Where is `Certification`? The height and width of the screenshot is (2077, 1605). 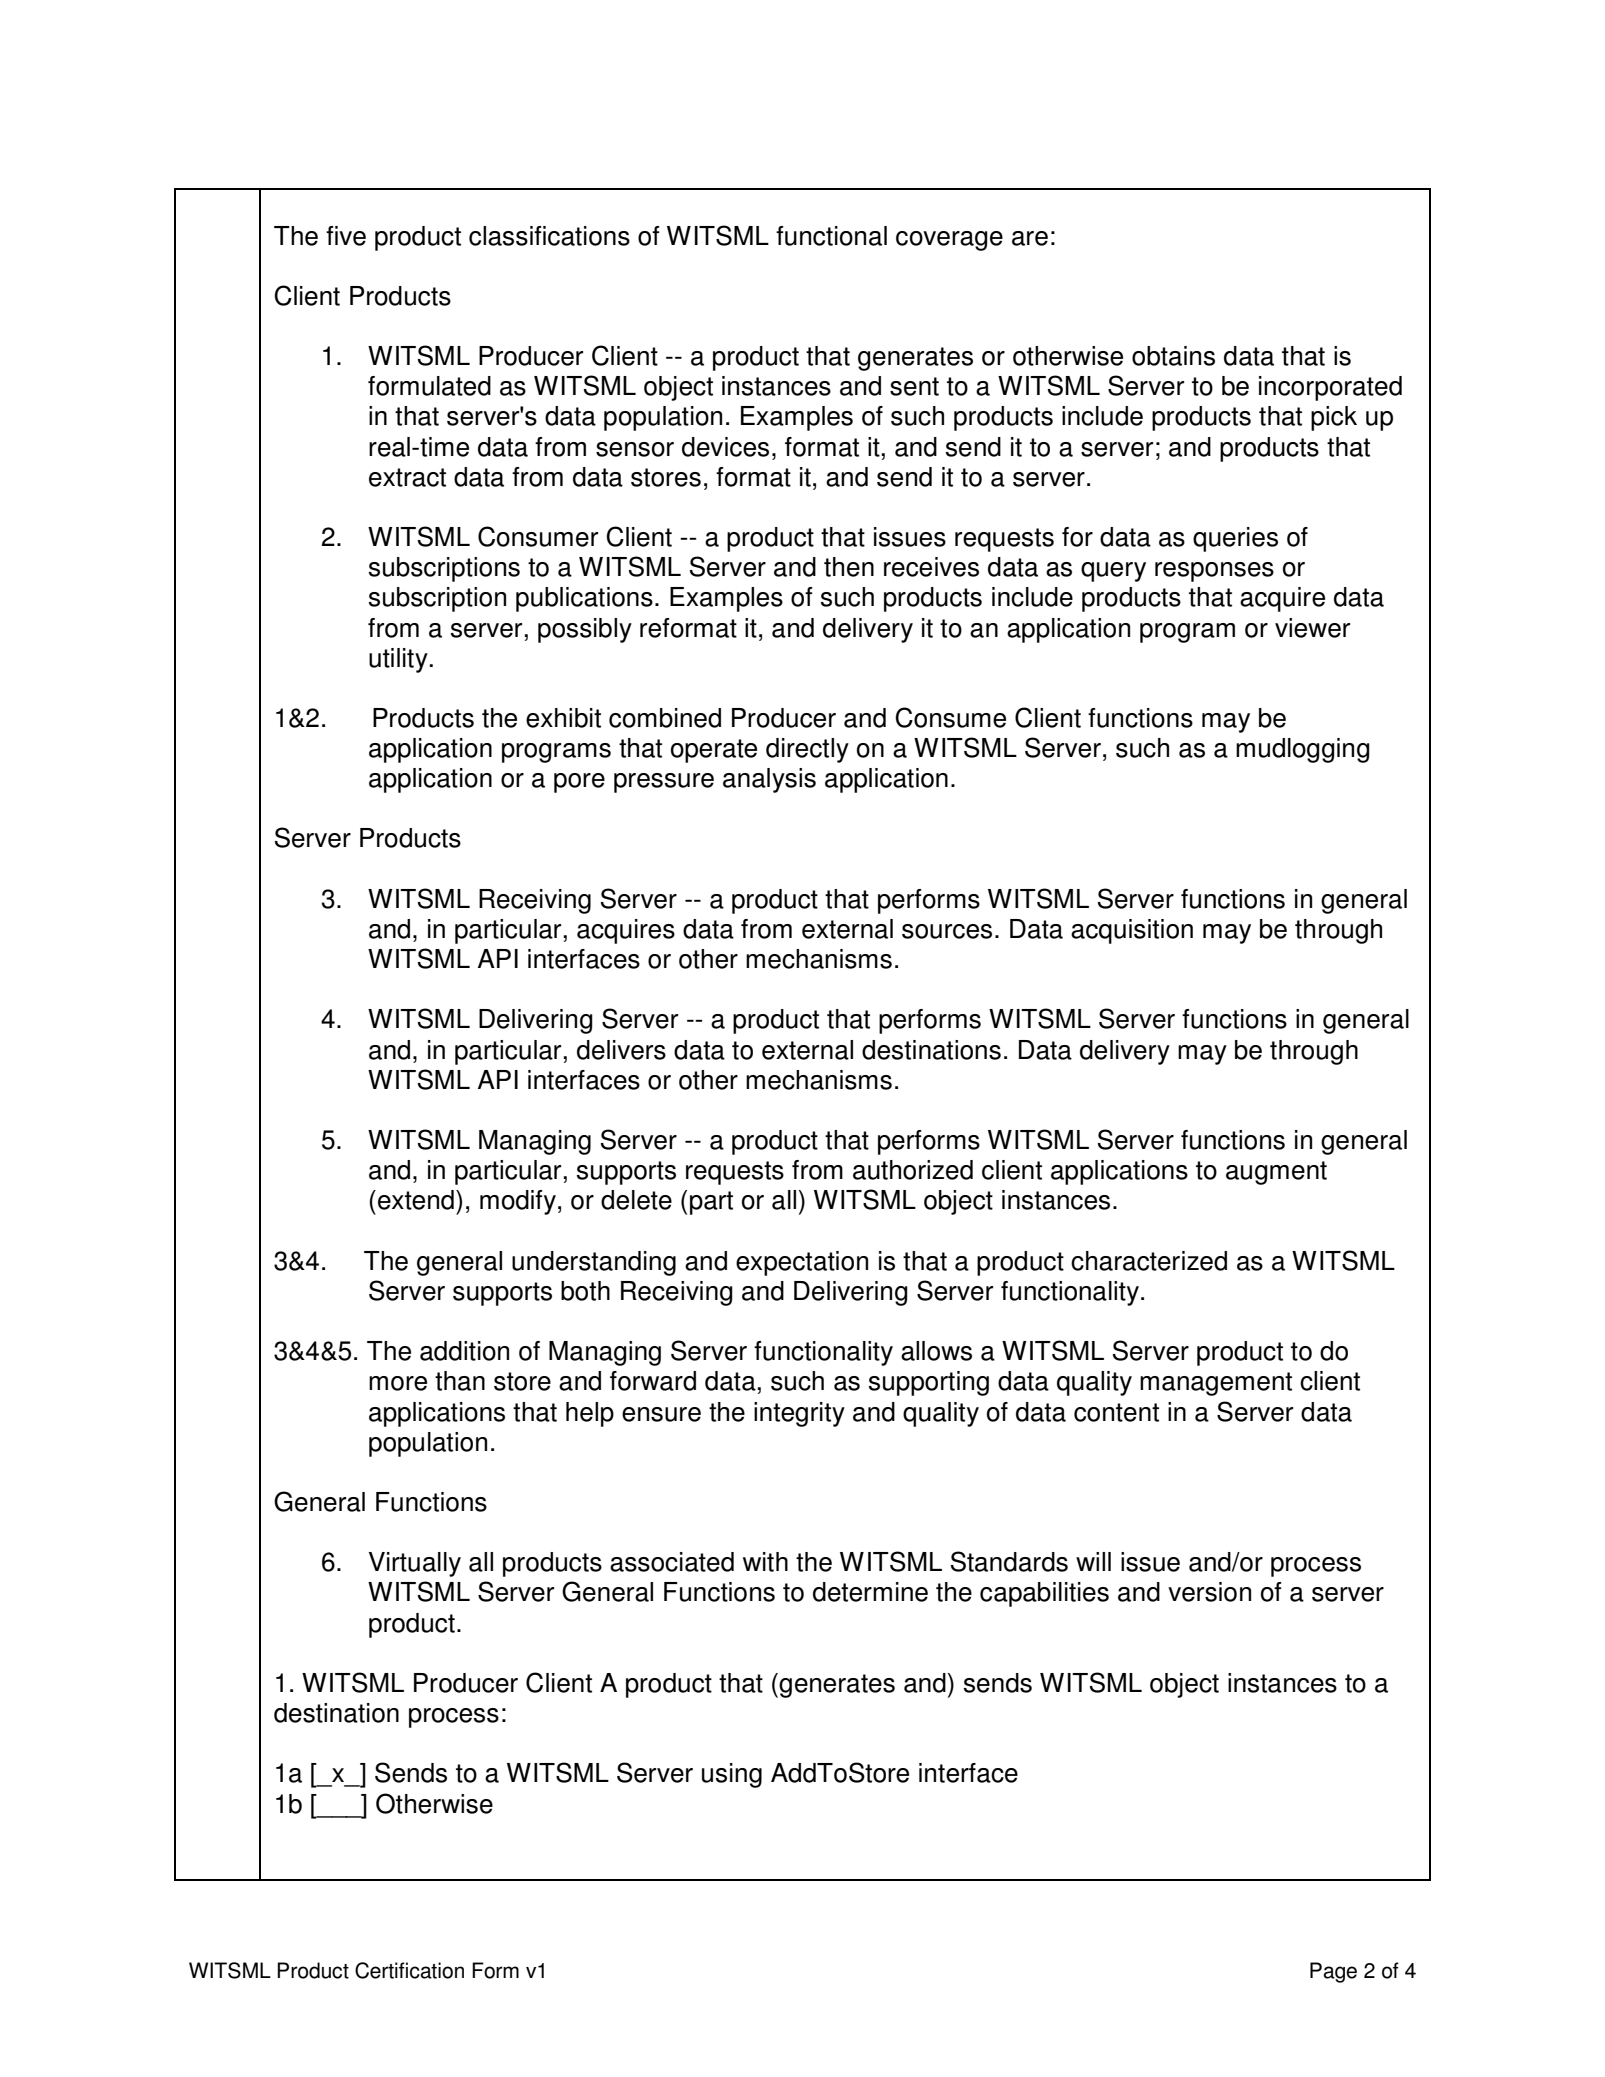
Certification is located at coordinates (409, 1970).
